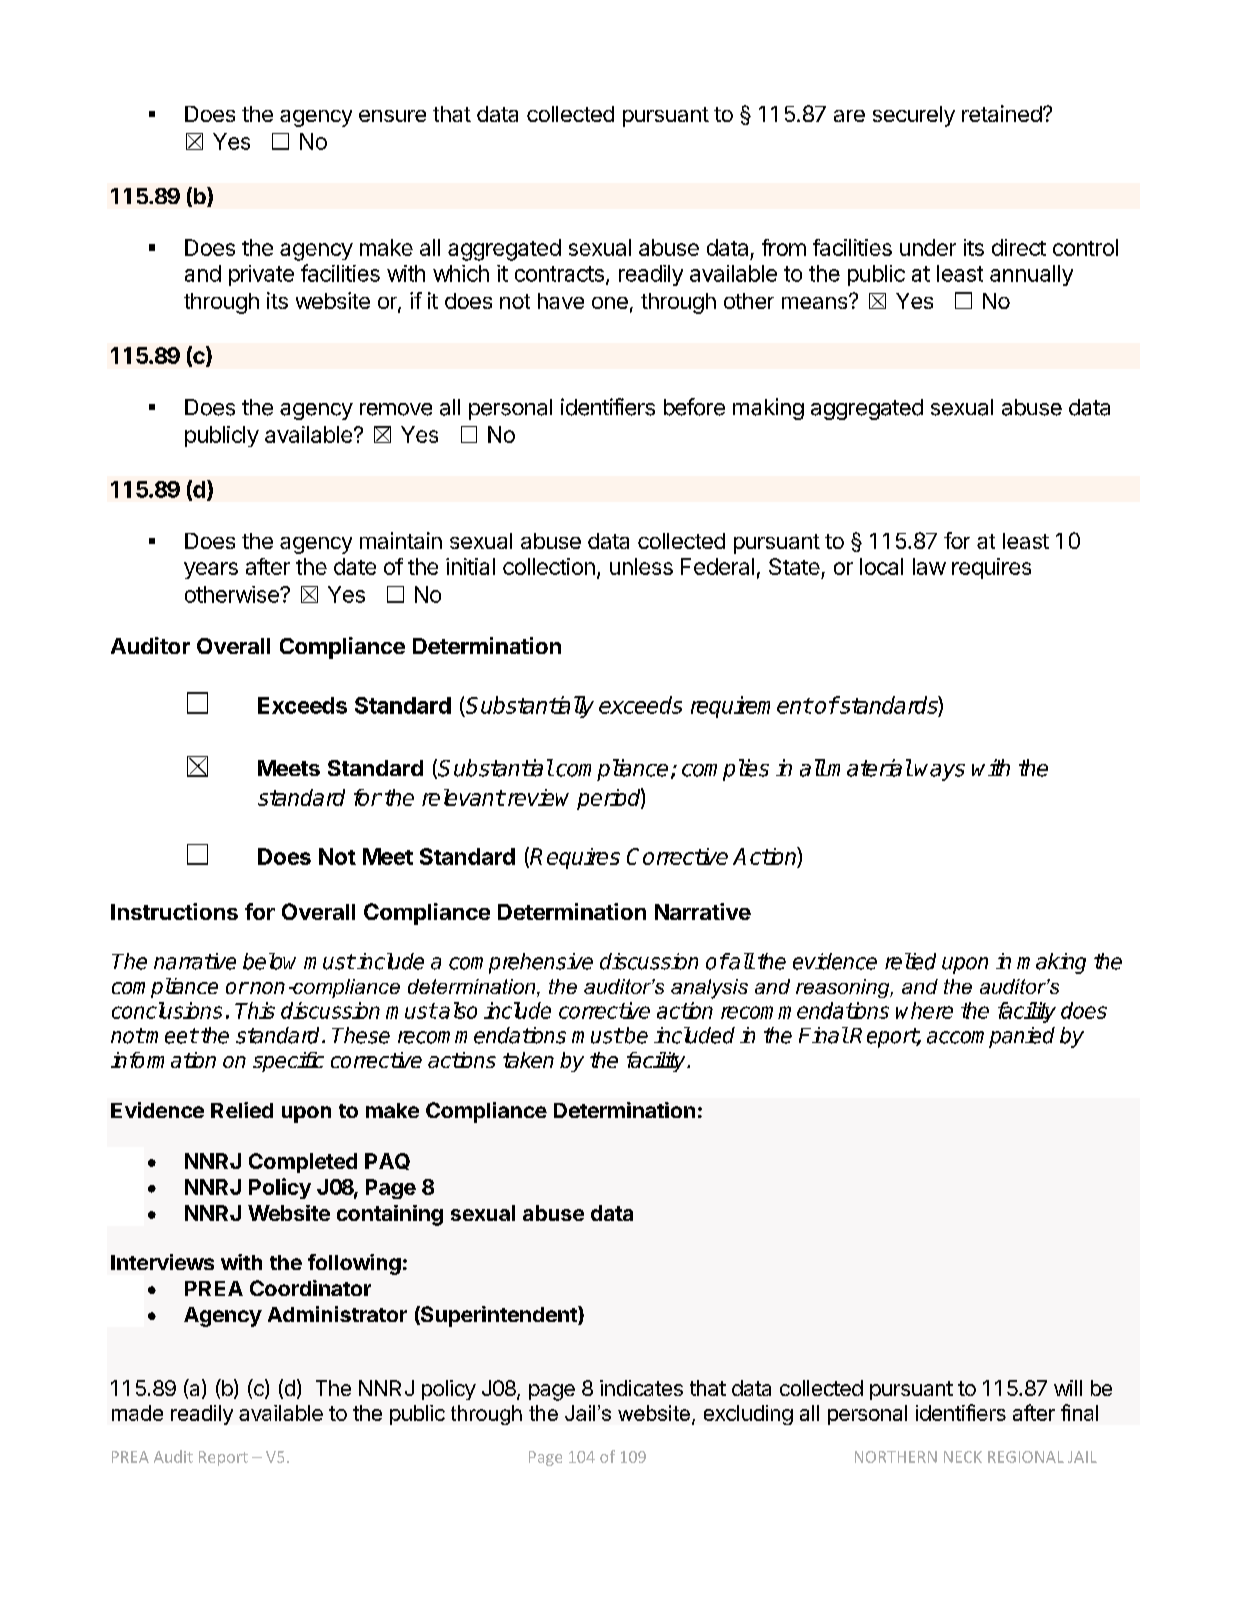 This screenshot has width=1247, height=1614. Describe the element at coordinates (641, 1388) in the screenshot. I see `indicates` at that location.
